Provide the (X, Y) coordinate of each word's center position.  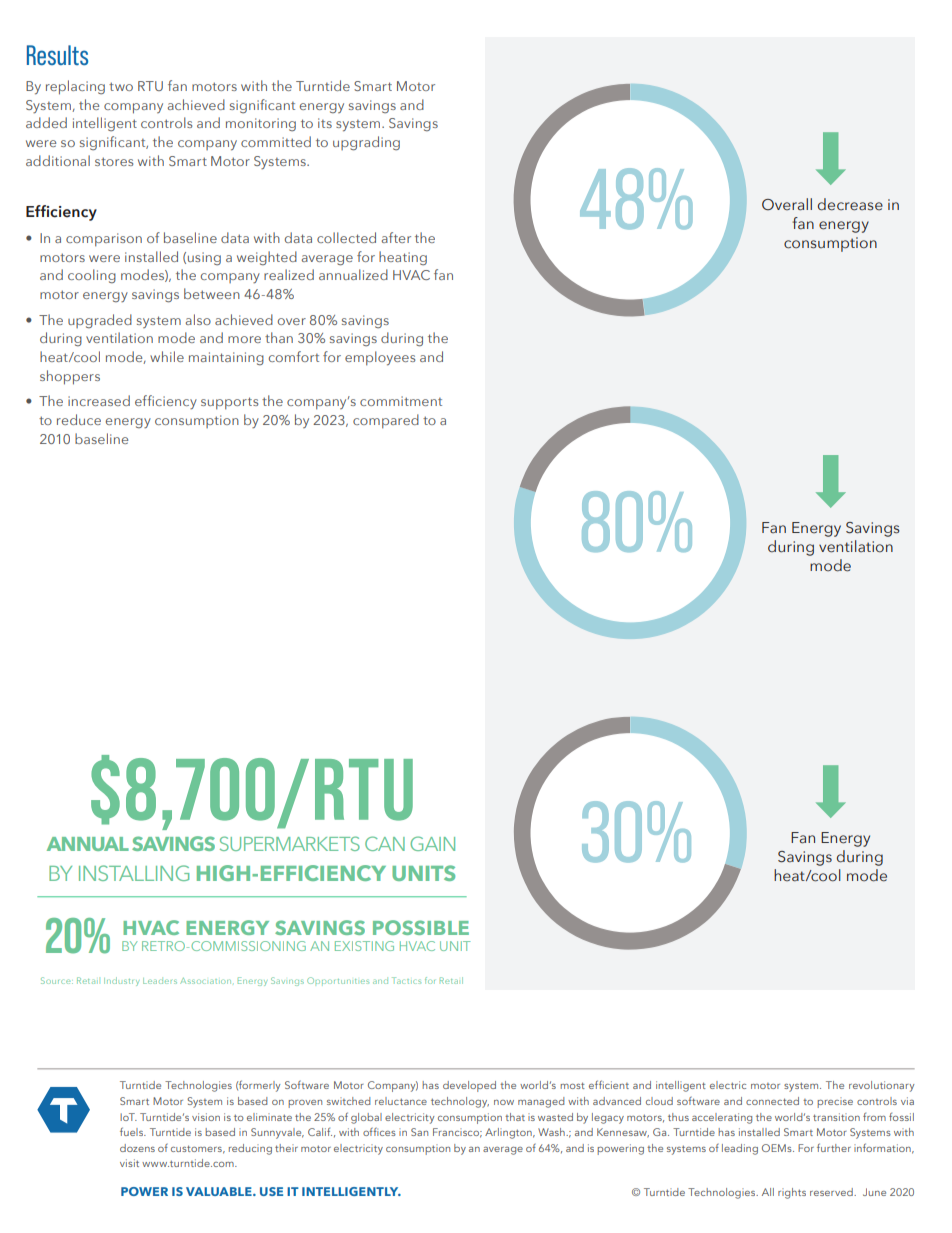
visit (129, 1163)
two (121, 86)
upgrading (366, 143)
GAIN (432, 843)
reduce (79, 419)
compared (386, 421)
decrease (850, 204)
